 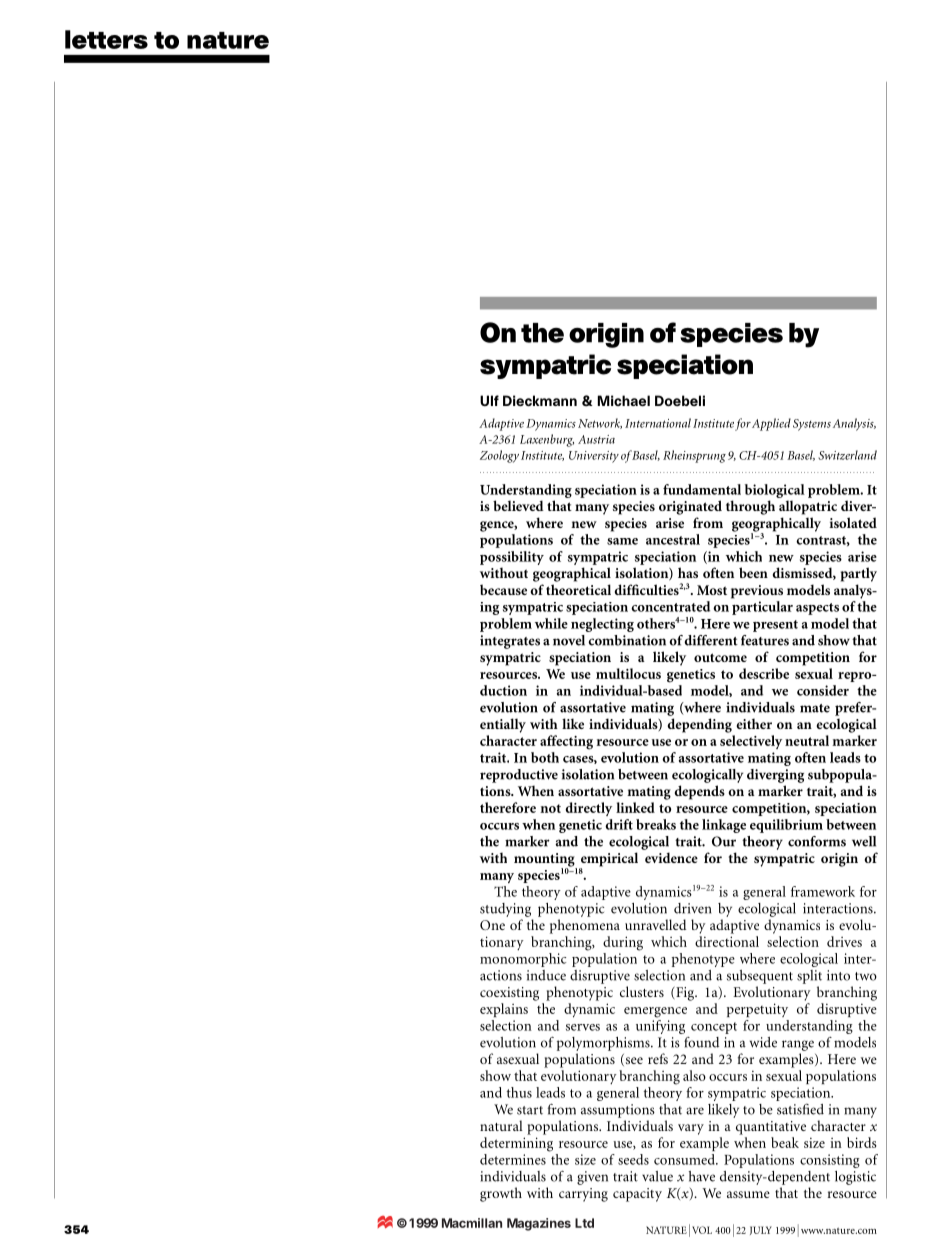 I want to click on mounting, so click(x=545, y=861).
